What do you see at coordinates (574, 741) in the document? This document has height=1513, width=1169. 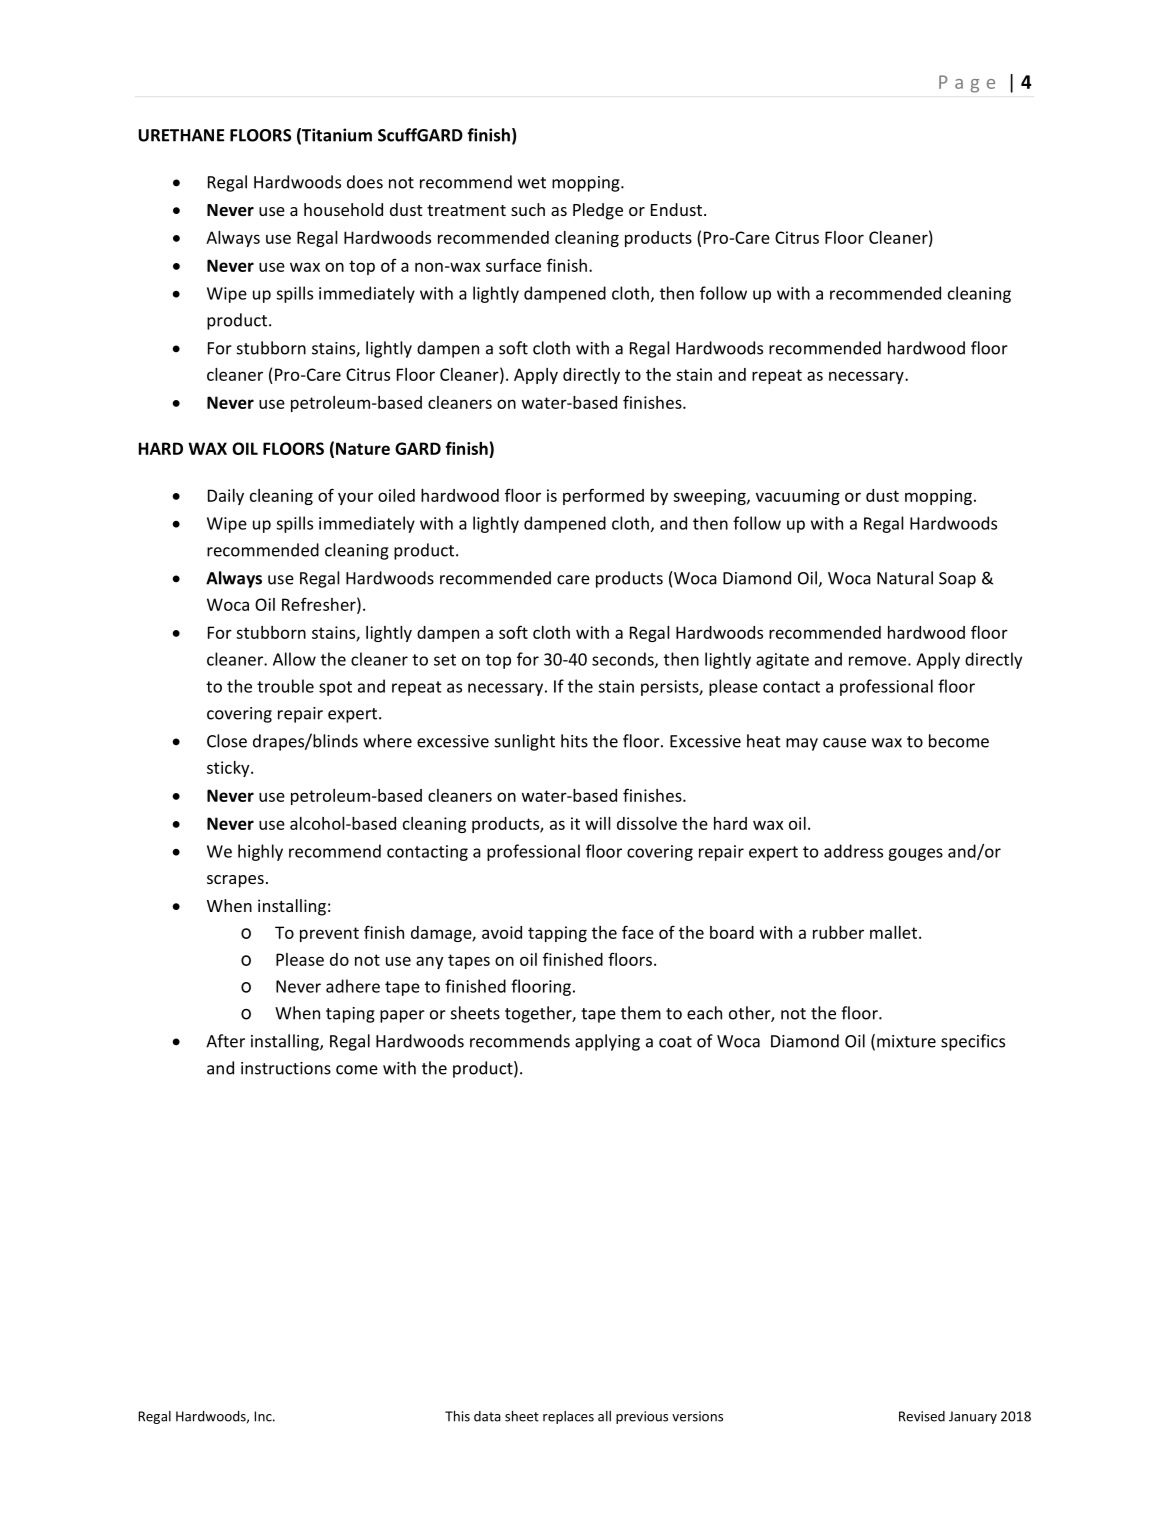 I see `hits` at bounding box center [574, 741].
